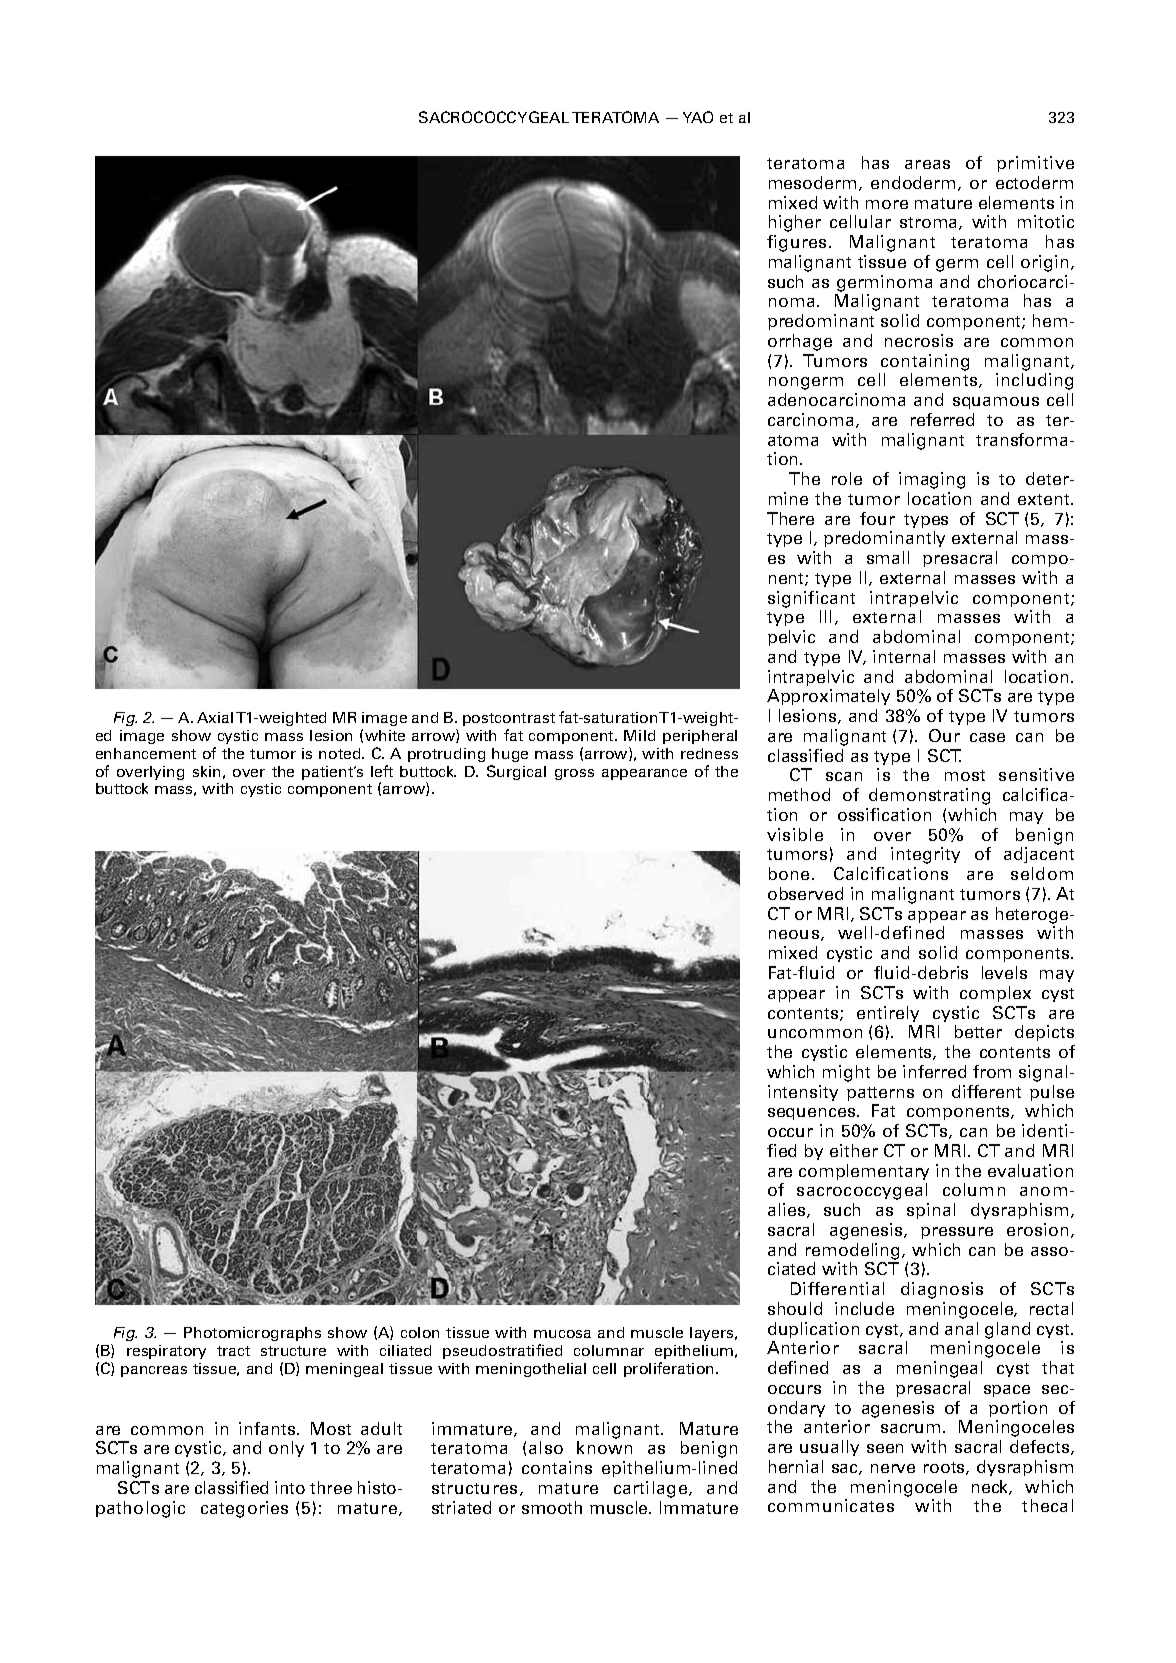 The width and height of the image is (1176, 1663). Describe the element at coordinates (798, 243) in the image. I see `figures` at that location.
